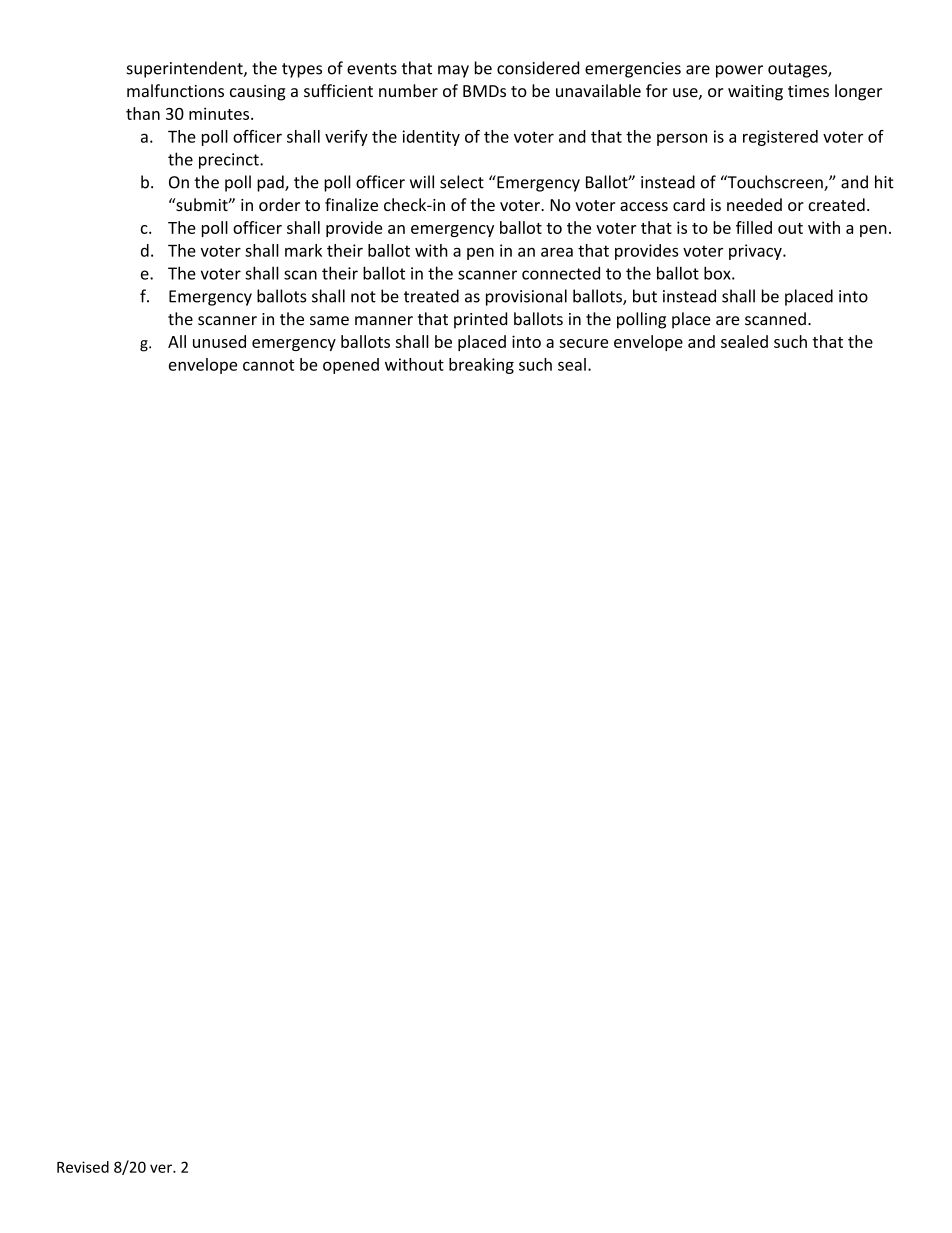  Describe the element at coordinates (583, 343) in the screenshot. I see `secure` at that location.
